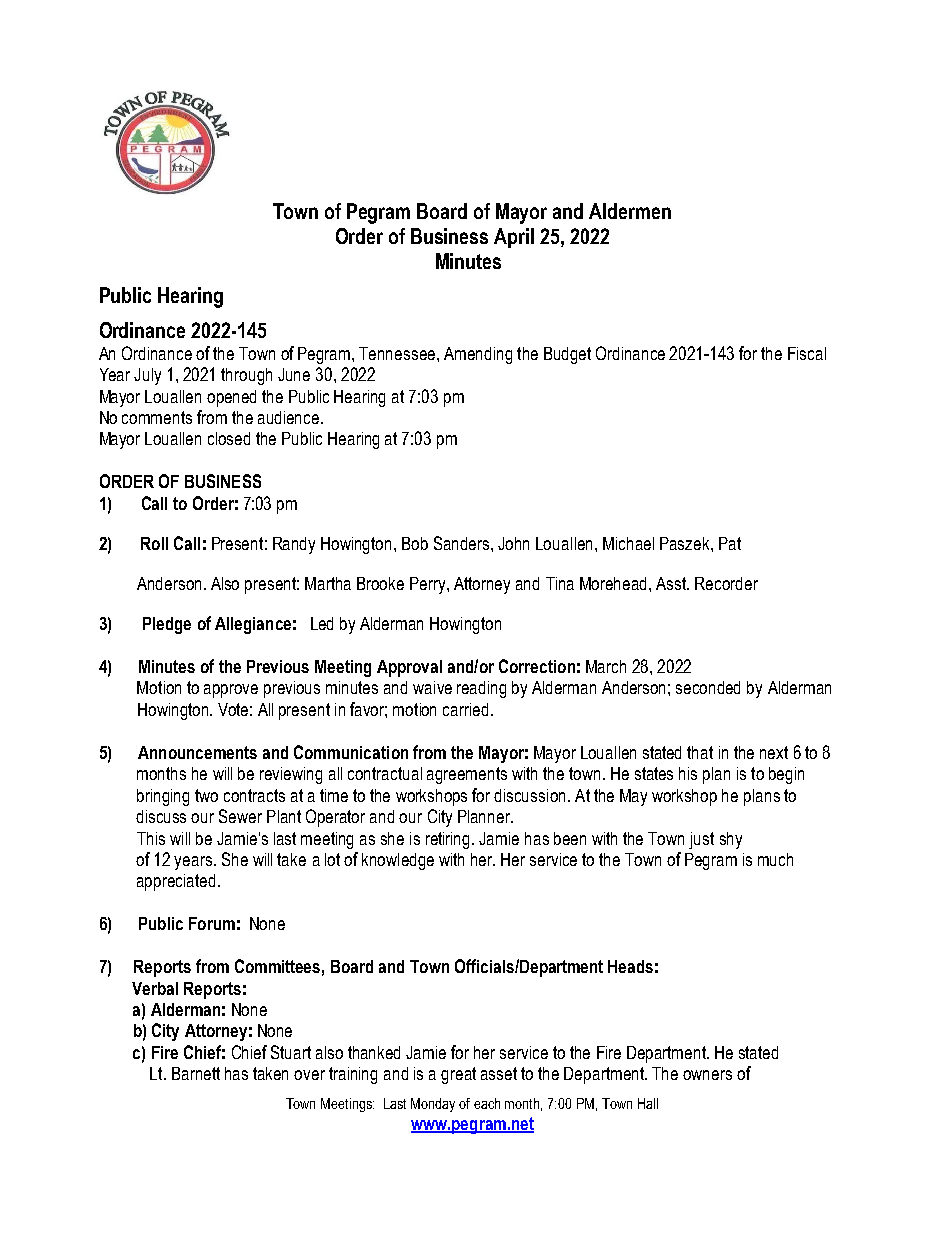 The width and height of the document is (952, 1233). What do you see at coordinates (707, 1075) in the document?
I see `owners` at bounding box center [707, 1075].
